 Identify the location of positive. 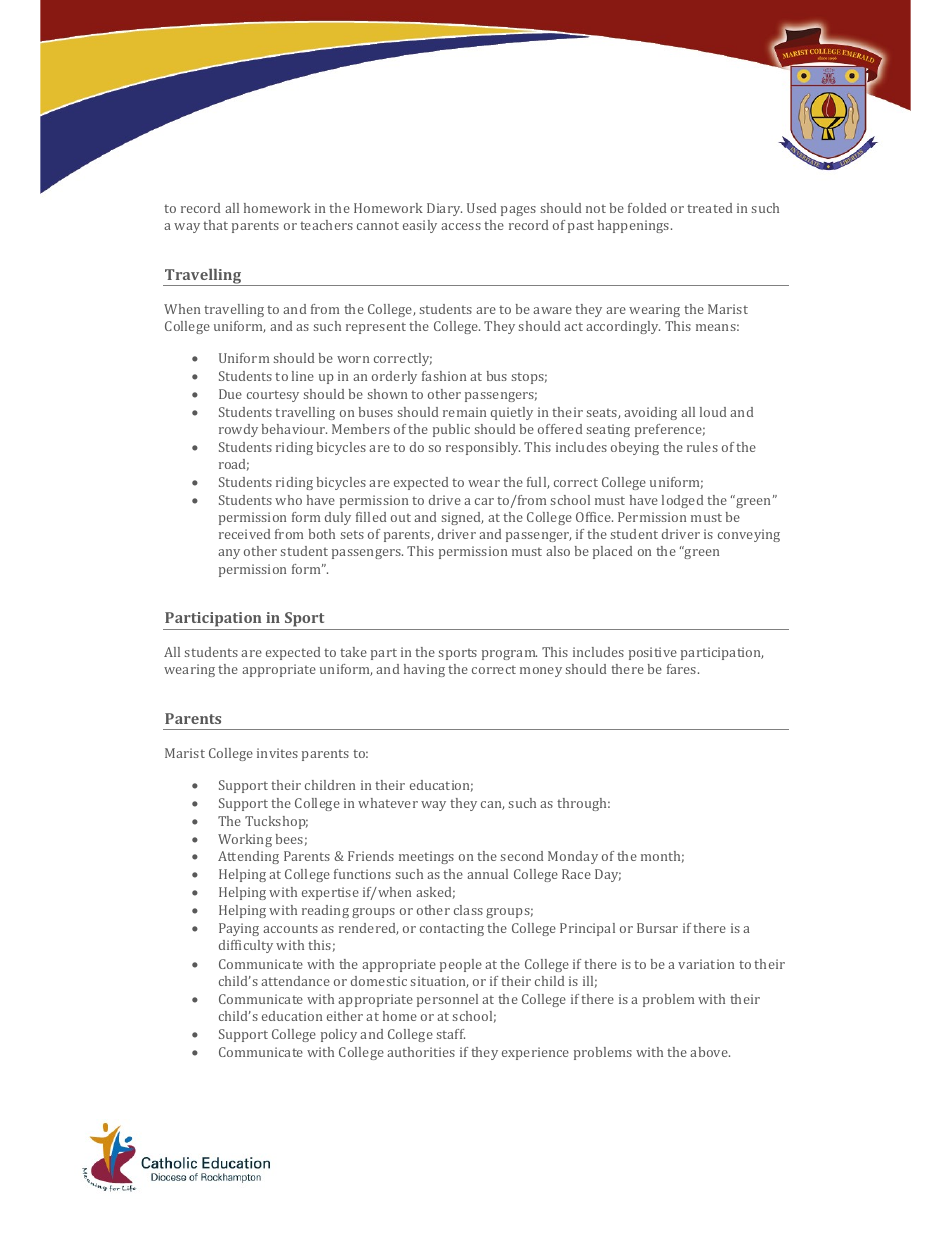
(653, 653).
